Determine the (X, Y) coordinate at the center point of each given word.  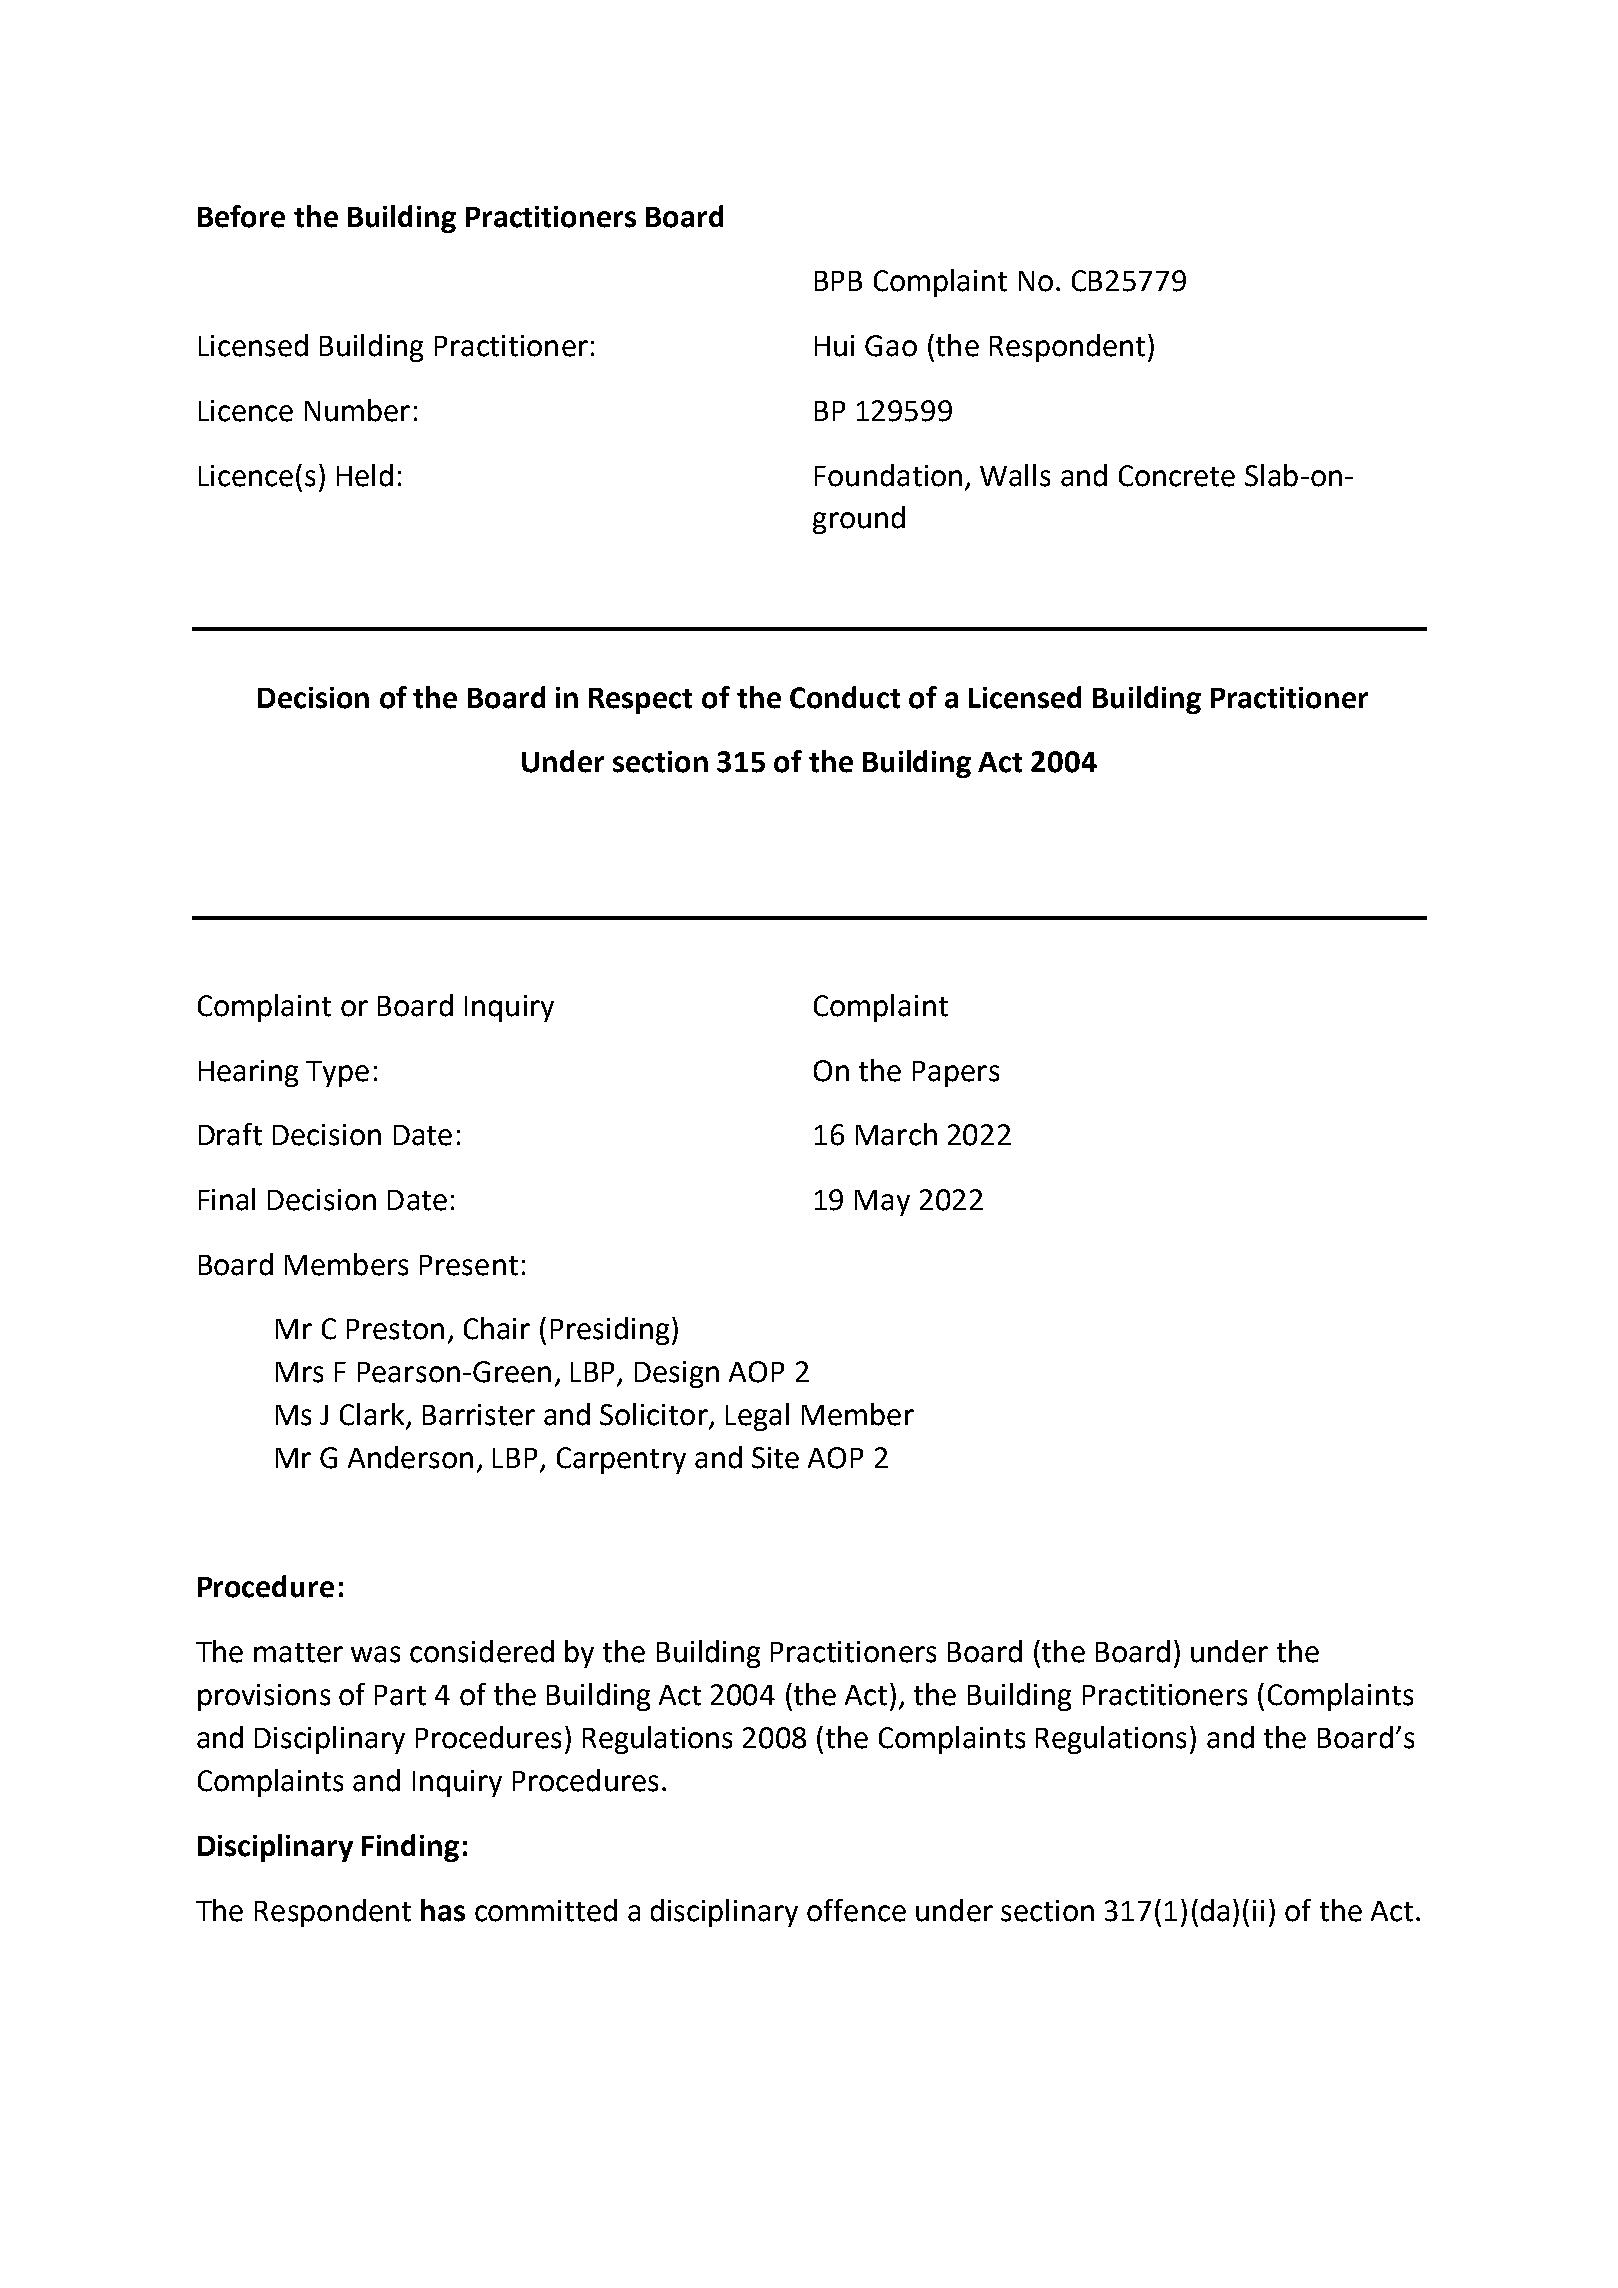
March (896, 1134)
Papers (956, 1074)
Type (337, 1074)
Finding (410, 1848)
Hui (834, 346)
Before (241, 216)
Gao (891, 346)
